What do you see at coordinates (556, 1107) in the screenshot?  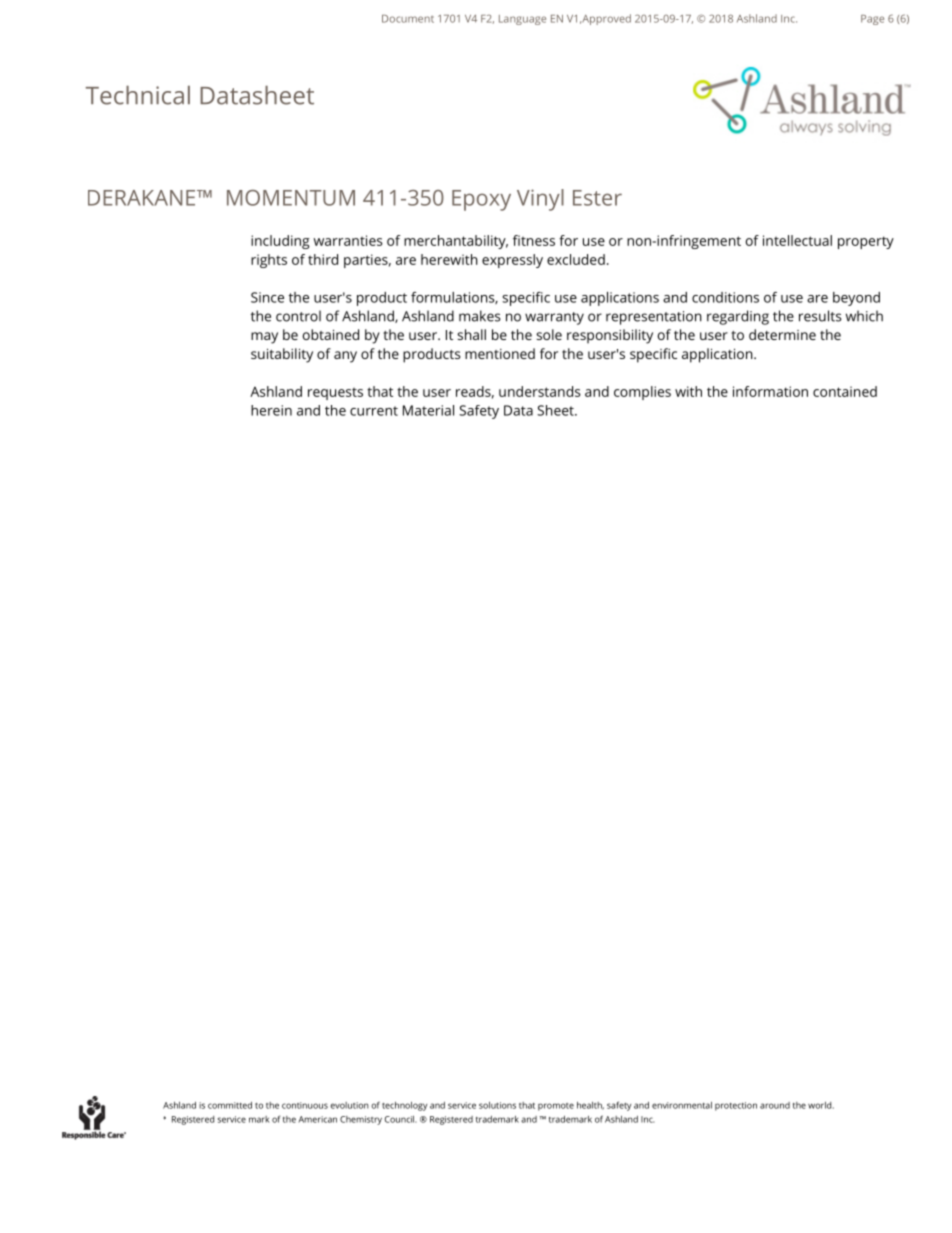 I see `promote` at bounding box center [556, 1107].
